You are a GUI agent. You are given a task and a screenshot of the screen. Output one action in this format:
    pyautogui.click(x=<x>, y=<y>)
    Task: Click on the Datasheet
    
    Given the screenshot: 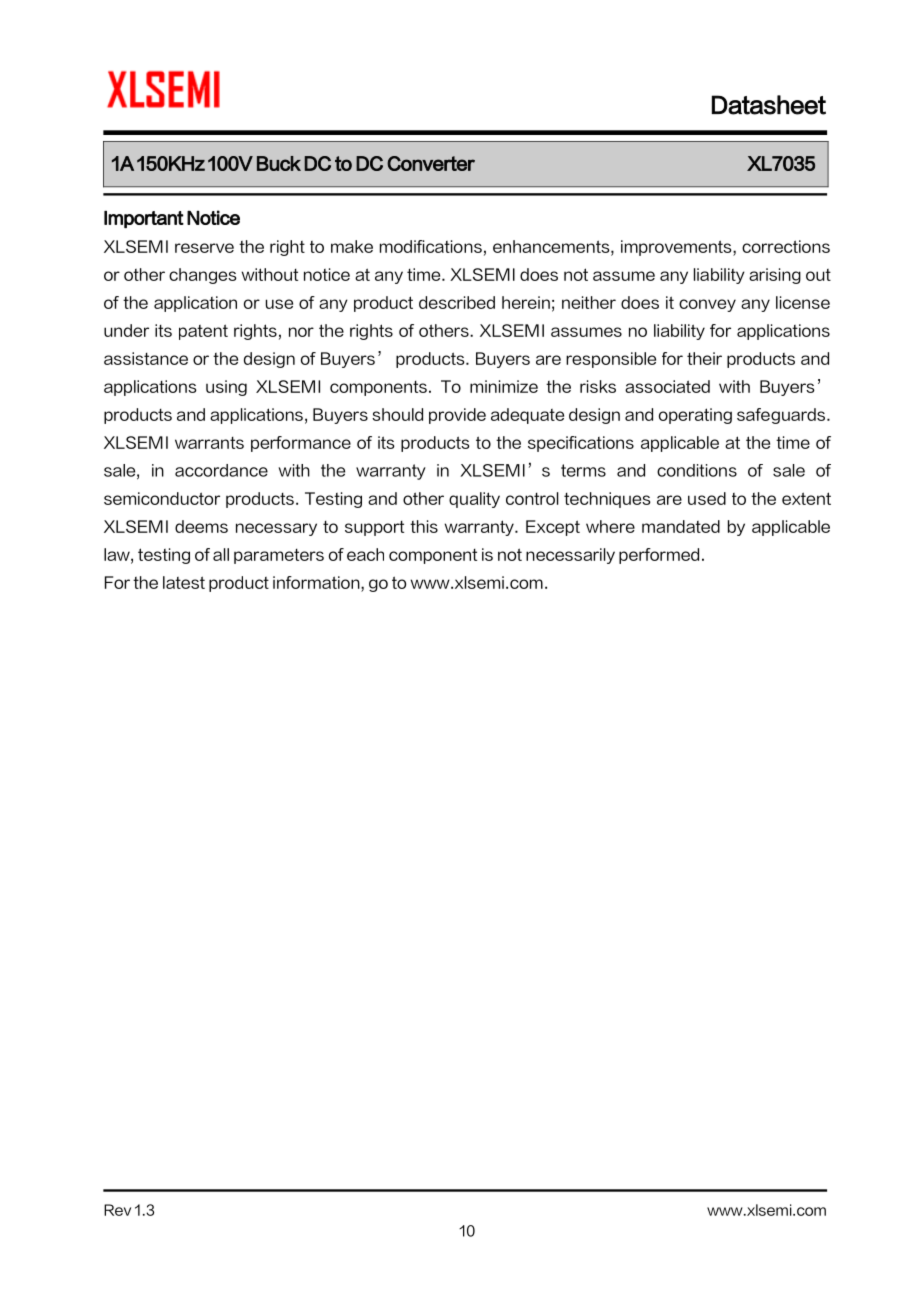 What is the action you would take?
    pyautogui.click(x=769, y=105)
